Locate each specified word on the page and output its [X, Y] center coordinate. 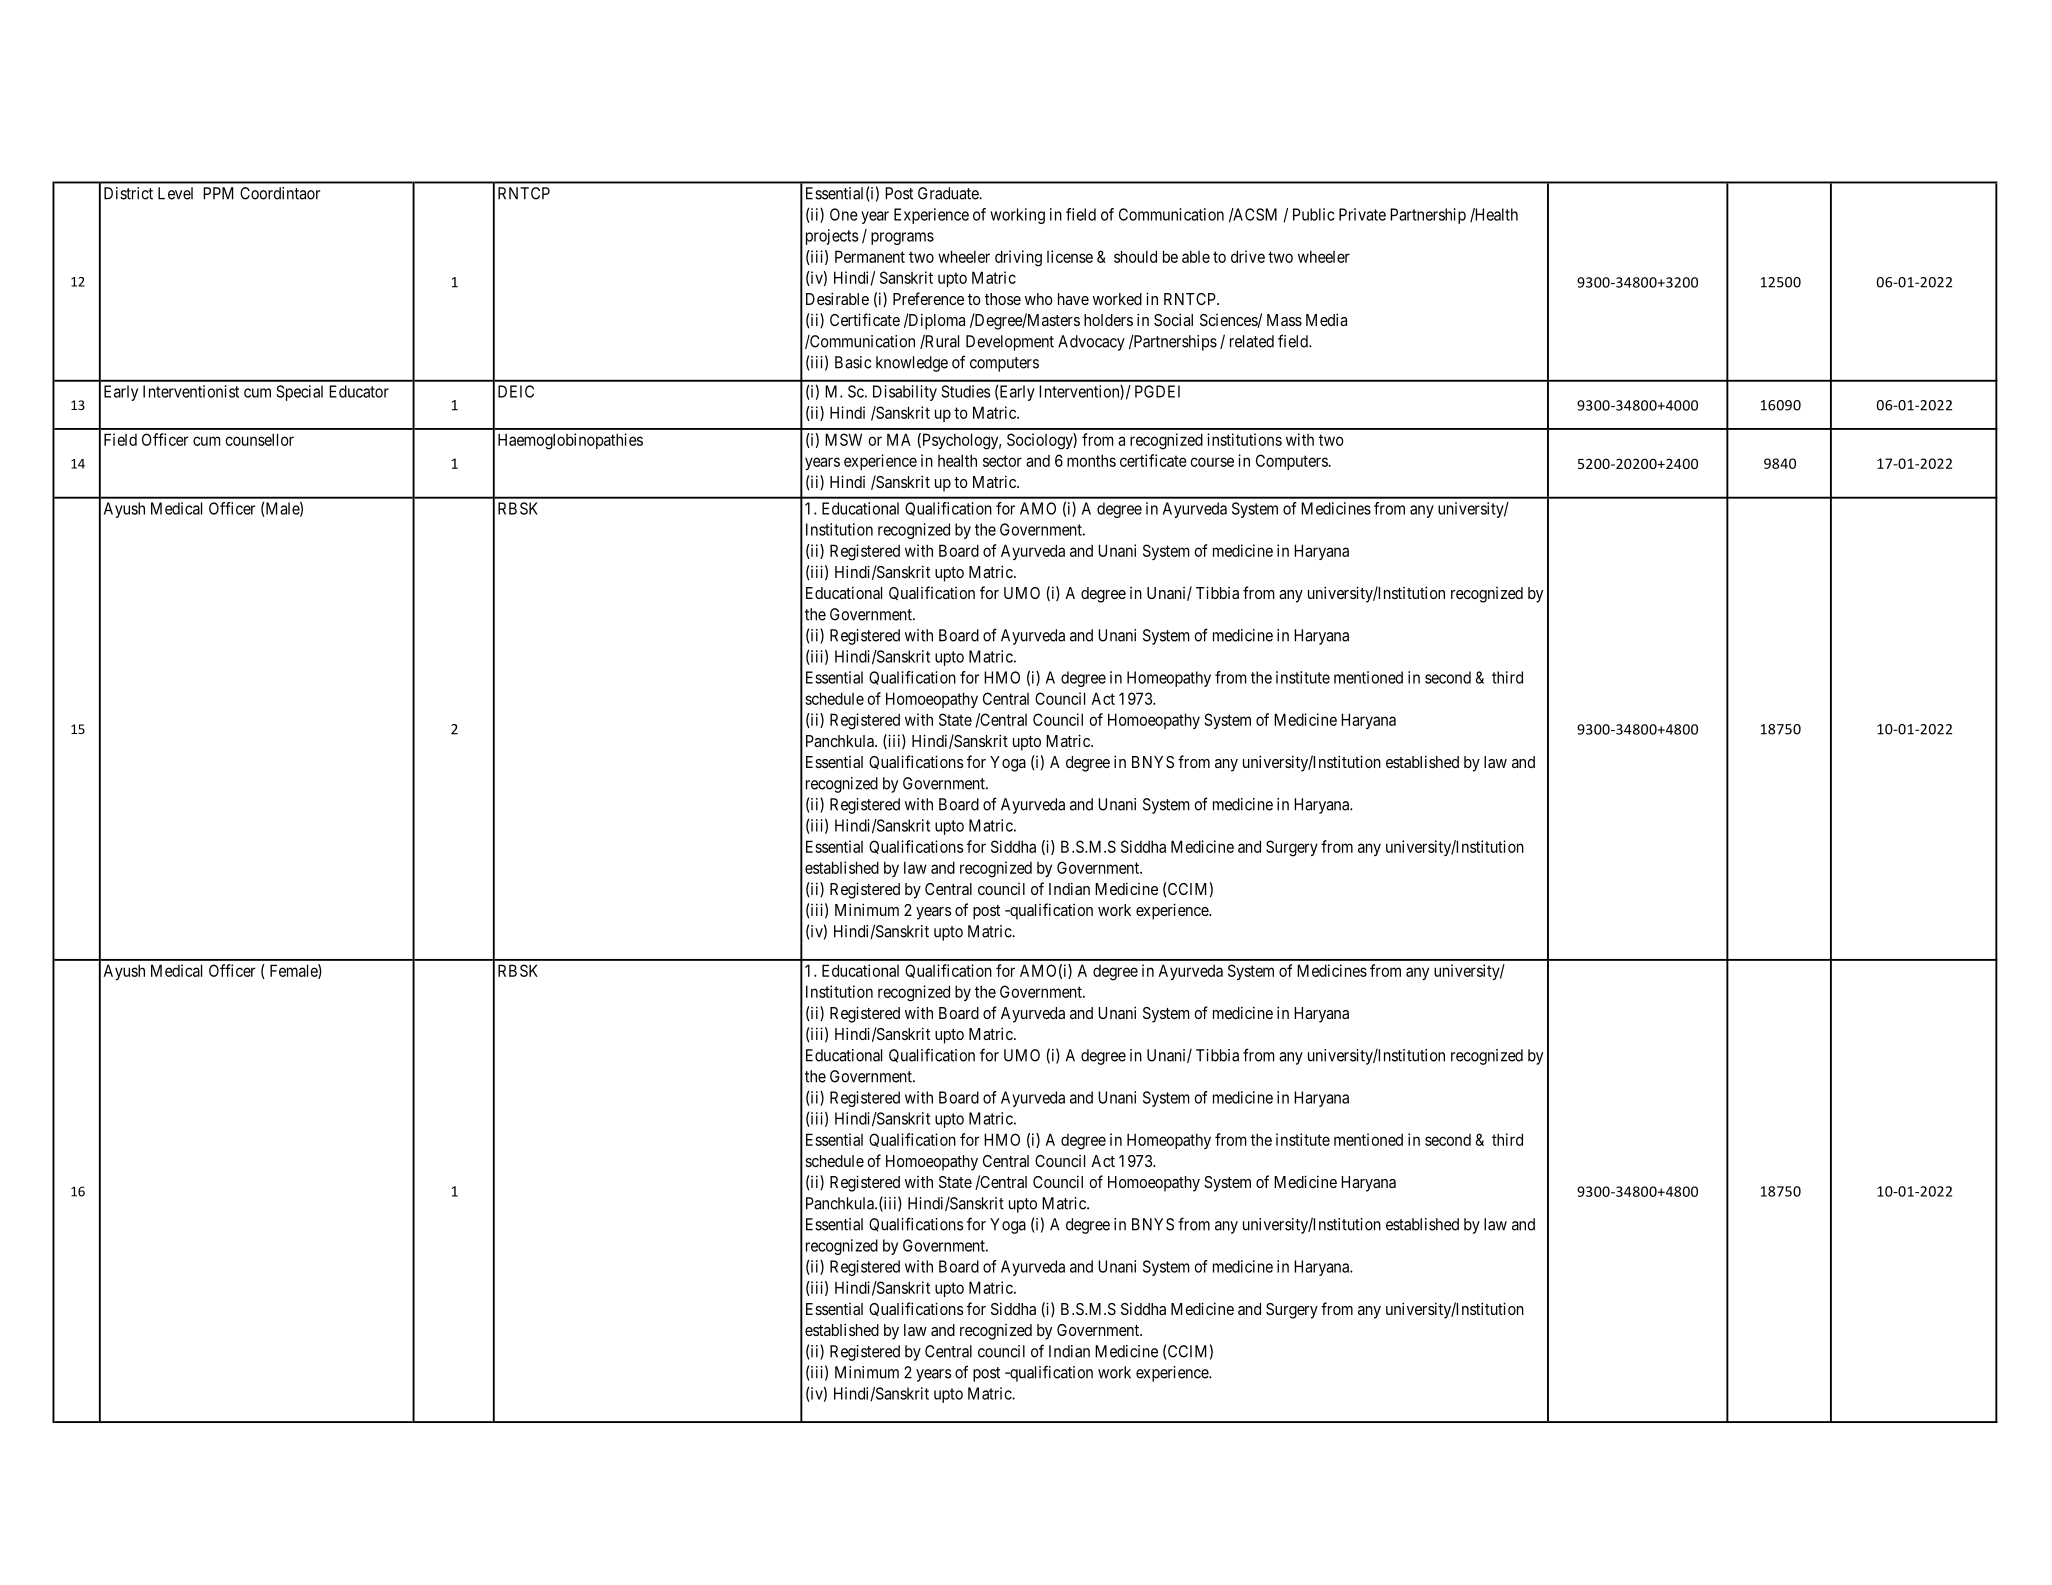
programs [902, 238]
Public [1314, 214]
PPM [218, 193]
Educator [359, 391]
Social [1173, 319]
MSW [843, 439]
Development [1010, 343]
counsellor [259, 439]
